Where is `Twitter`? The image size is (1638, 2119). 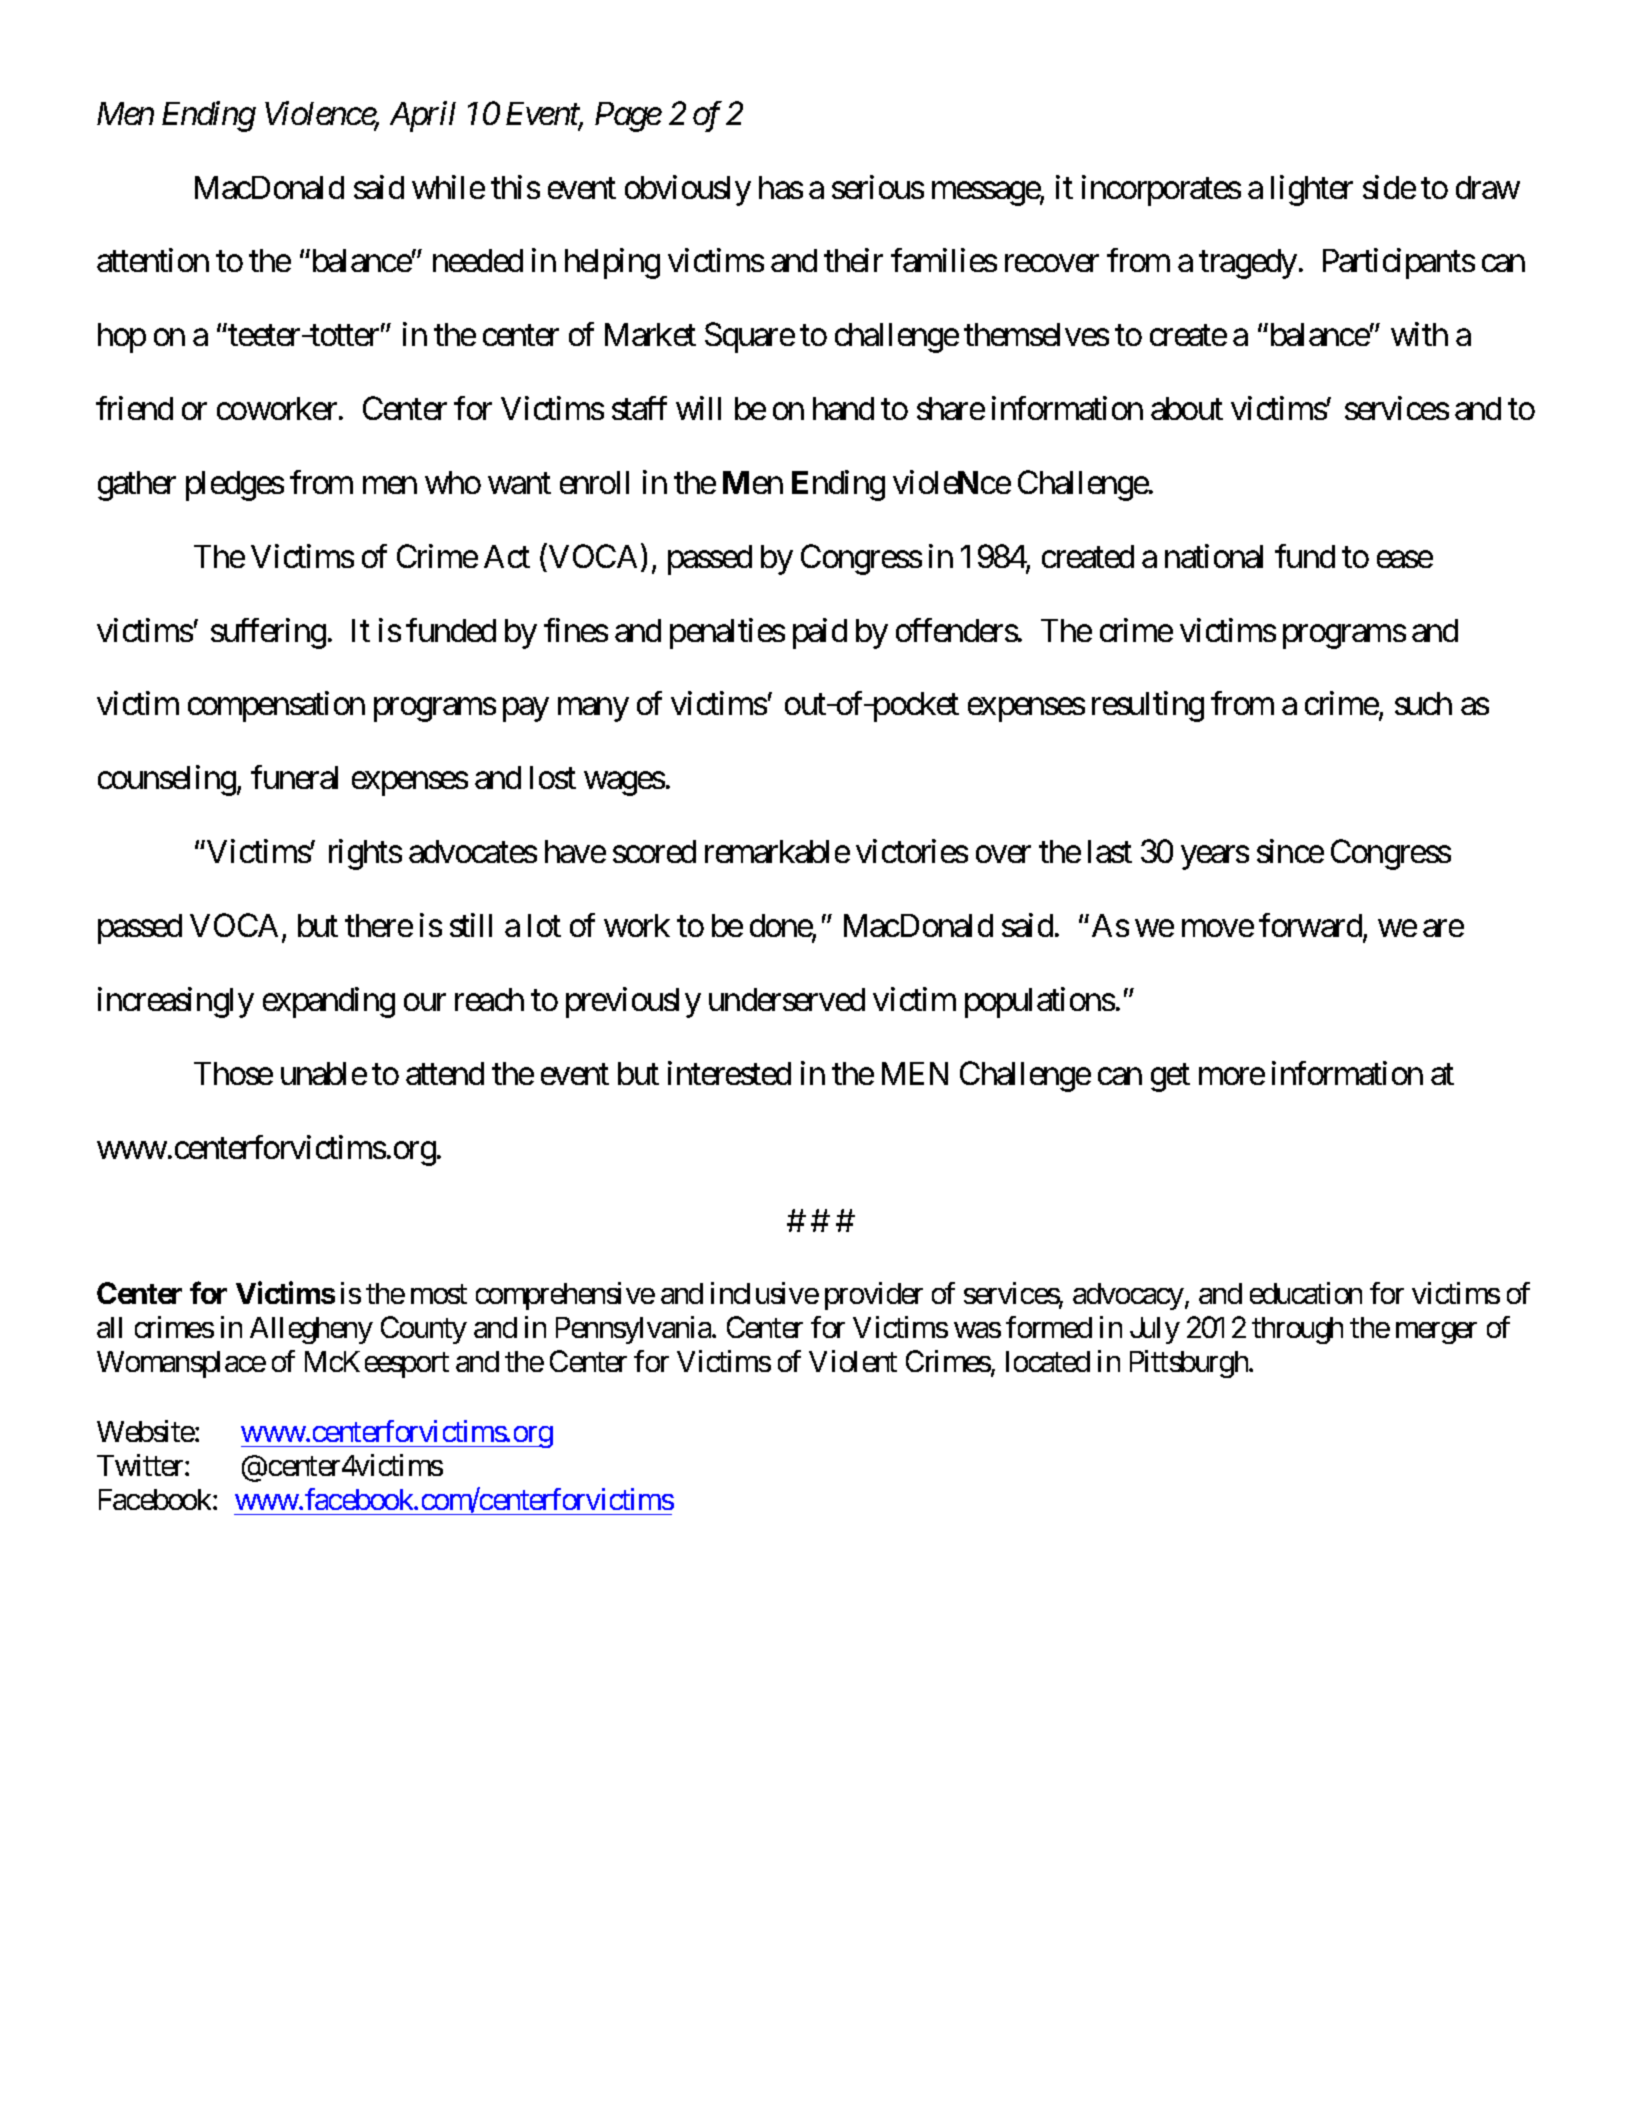
Twitter is located at coordinates (141, 1465).
